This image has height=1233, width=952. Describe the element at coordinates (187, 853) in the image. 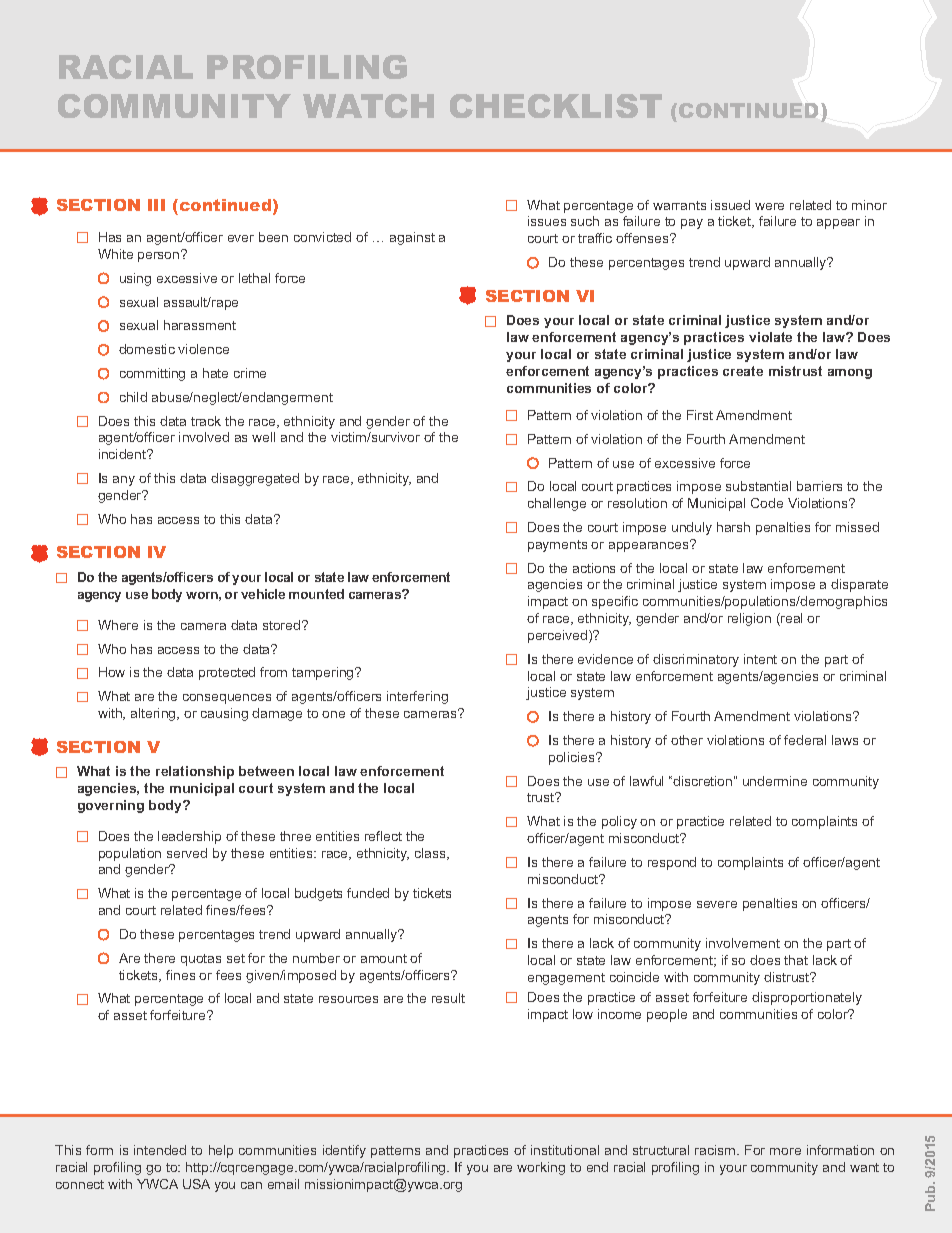

I see `served` at that location.
